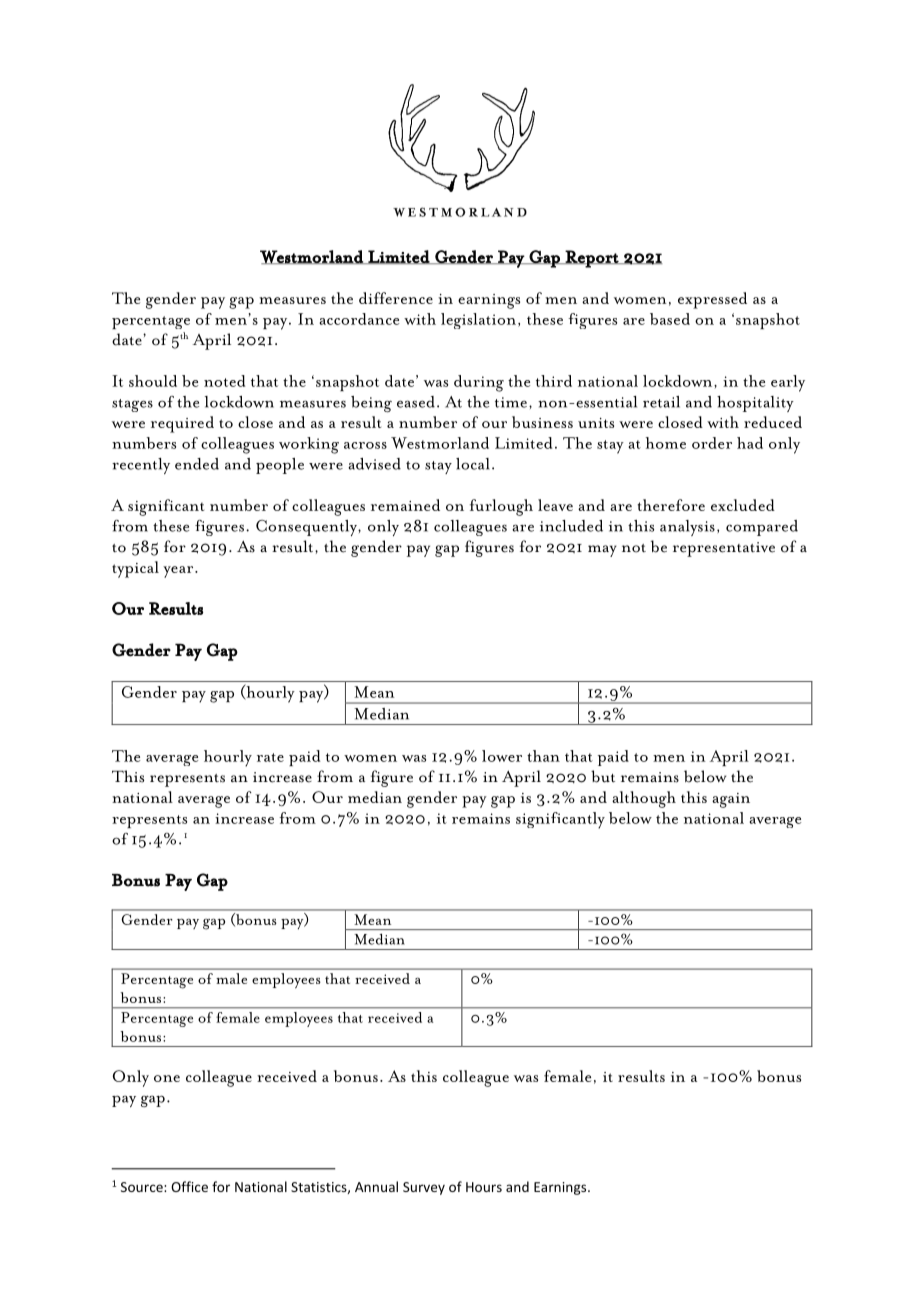 The height and width of the screenshot is (1308, 924). Describe the element at coordinates (167, 1078) in the screenshot. I see `one` at that location.
